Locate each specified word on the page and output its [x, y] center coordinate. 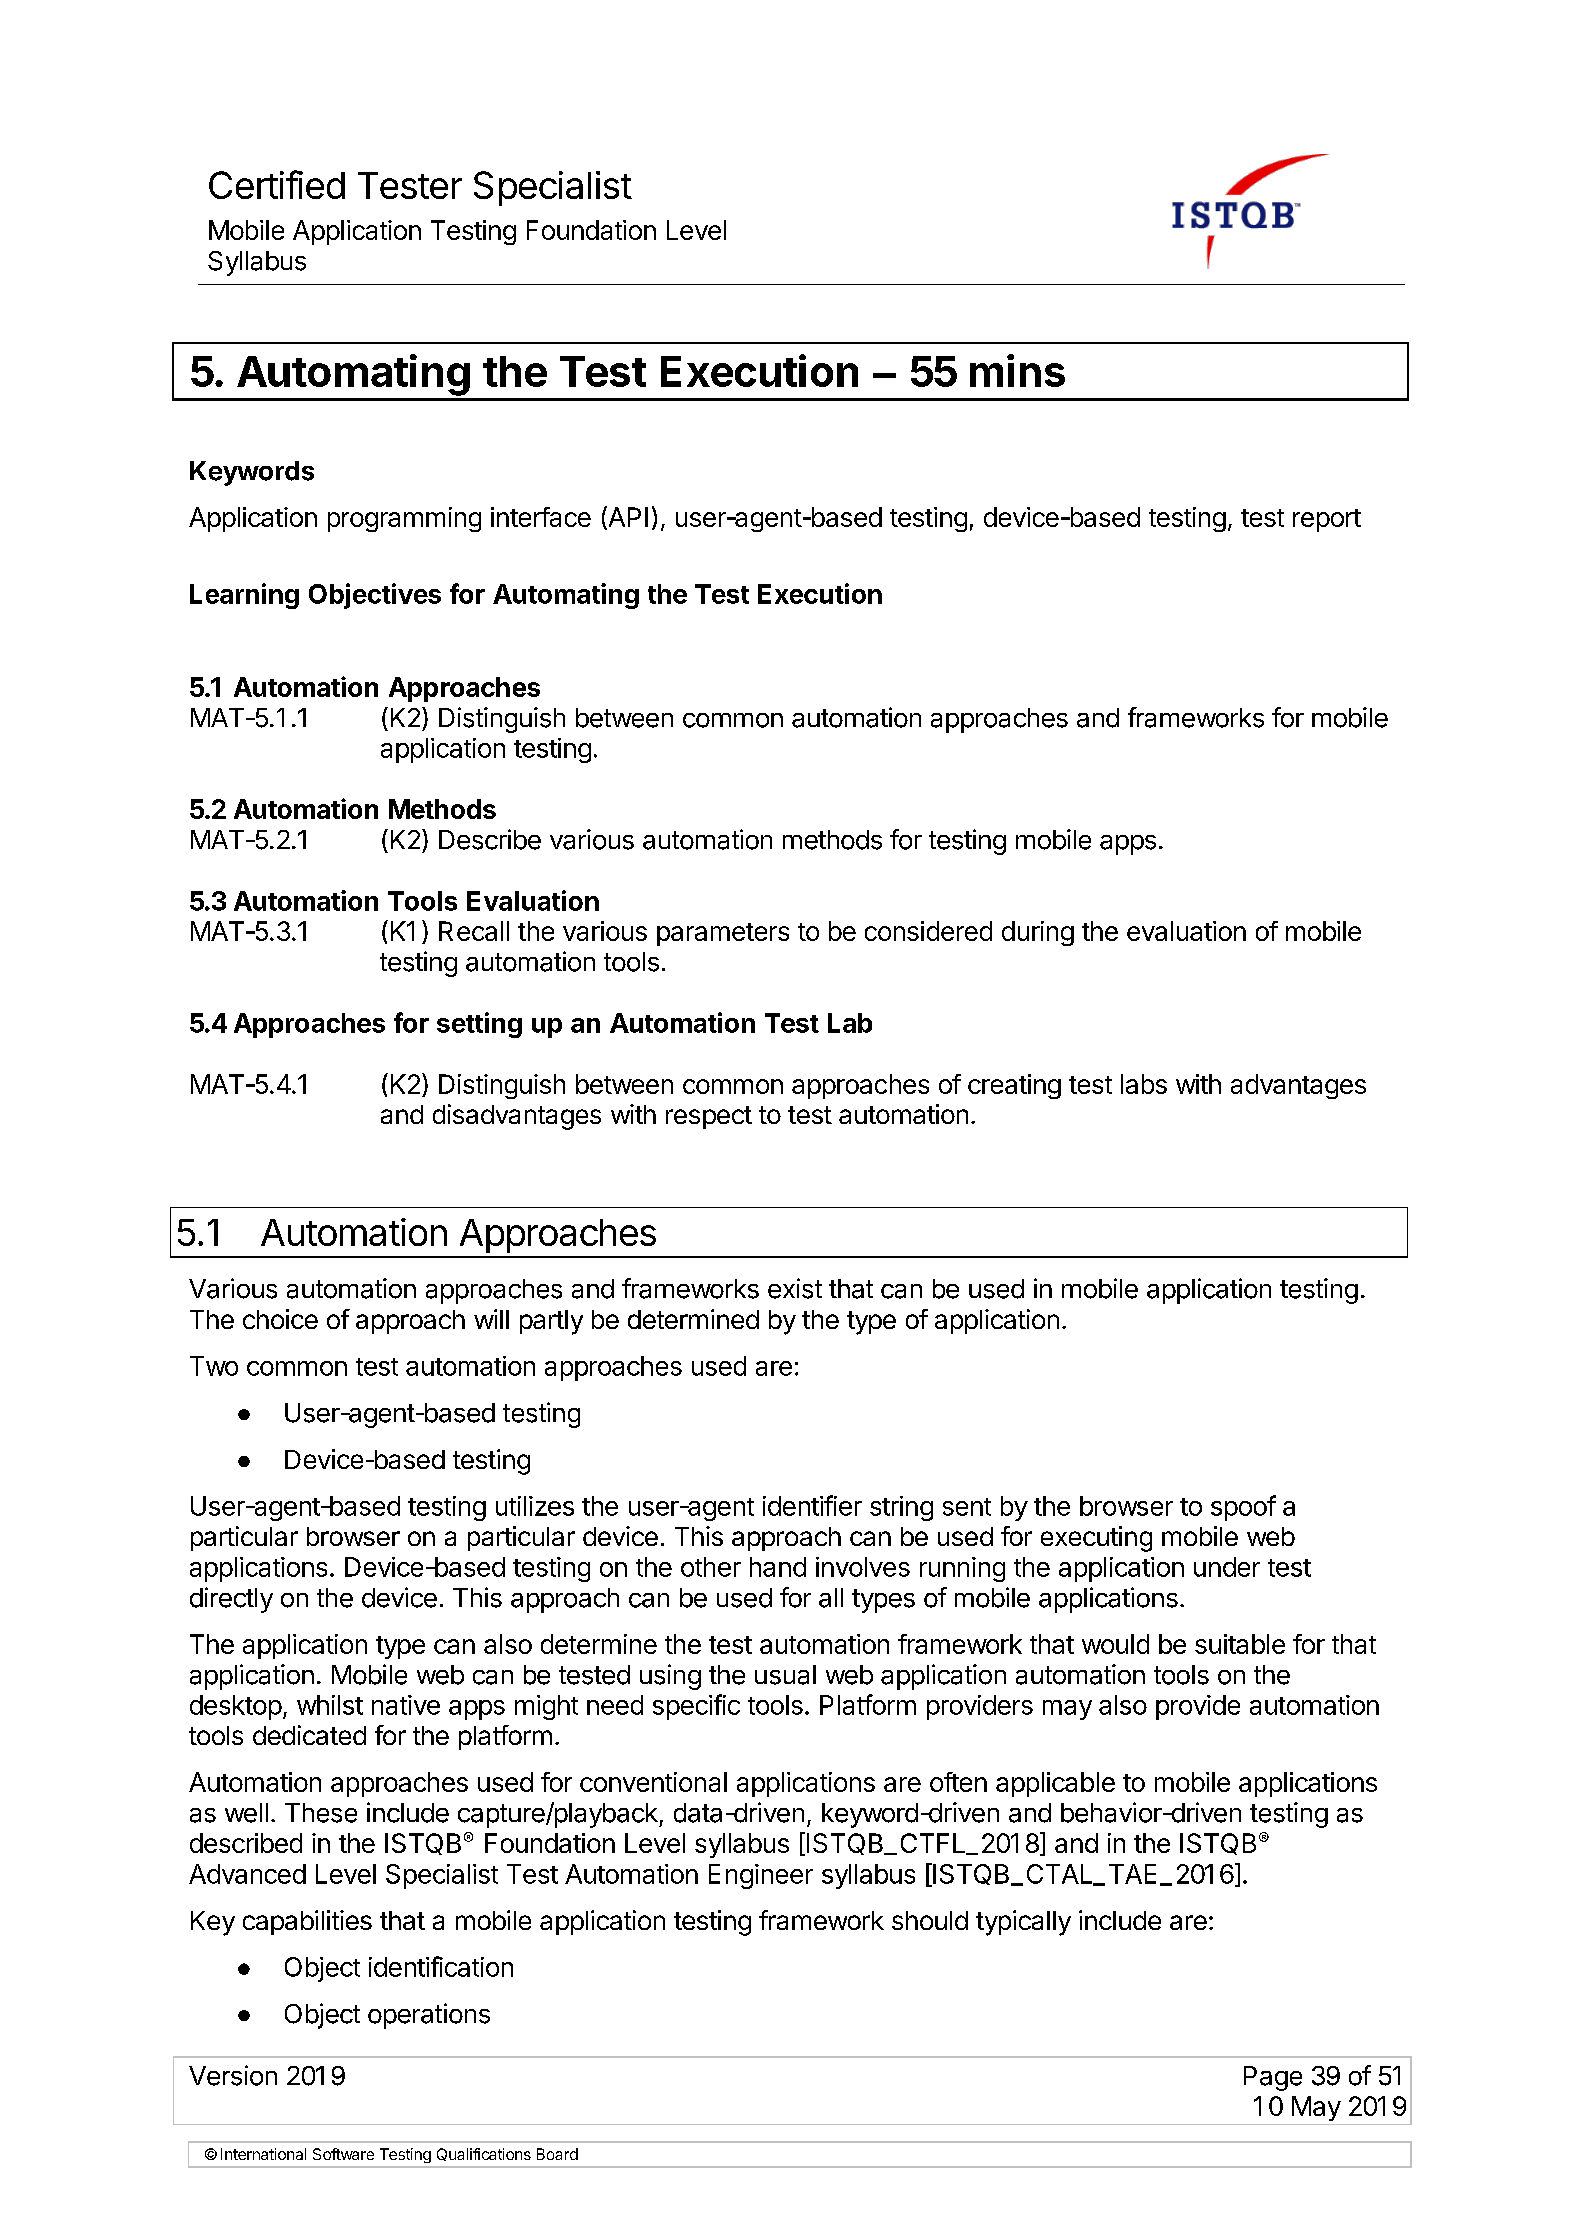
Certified [277, 184]
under [1227, 1567]
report [1327, 520]
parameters [723, 934]
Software [343, 2154]
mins [1017, 370]
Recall [474, 931]
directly [231, 1600]
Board [557, 2154]
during [1038, 933]
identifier [812, 1505]
